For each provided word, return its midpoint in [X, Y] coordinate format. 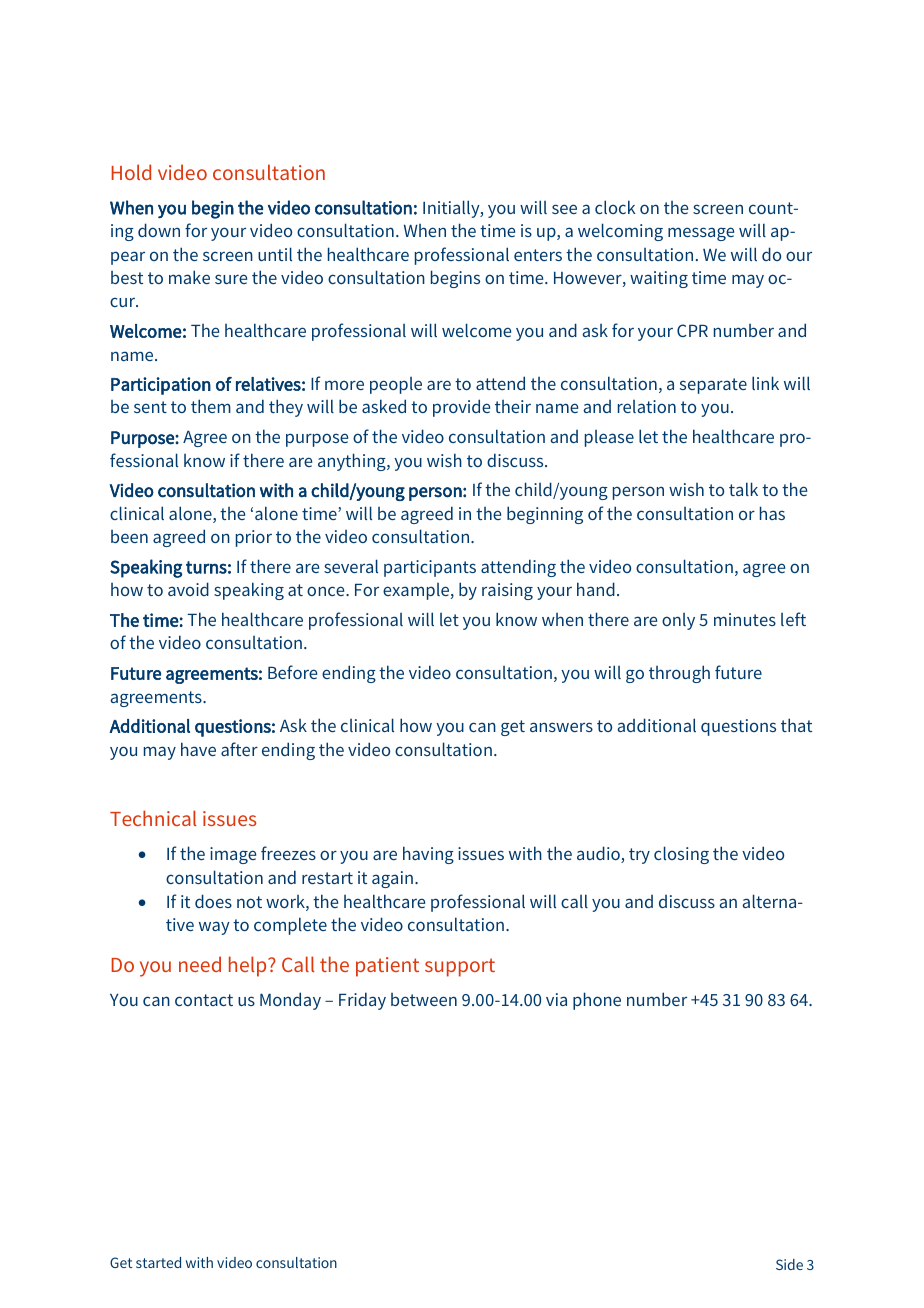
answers [561, 727]
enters [538, 255]
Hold [131, 172]
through [679, 674]
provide [461, 408]
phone [597, 1001]
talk [743, 489]
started [158, 1262]
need [200, 964]
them [211, 406]
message [701, 234]
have [198, 749]
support [460, 967]
